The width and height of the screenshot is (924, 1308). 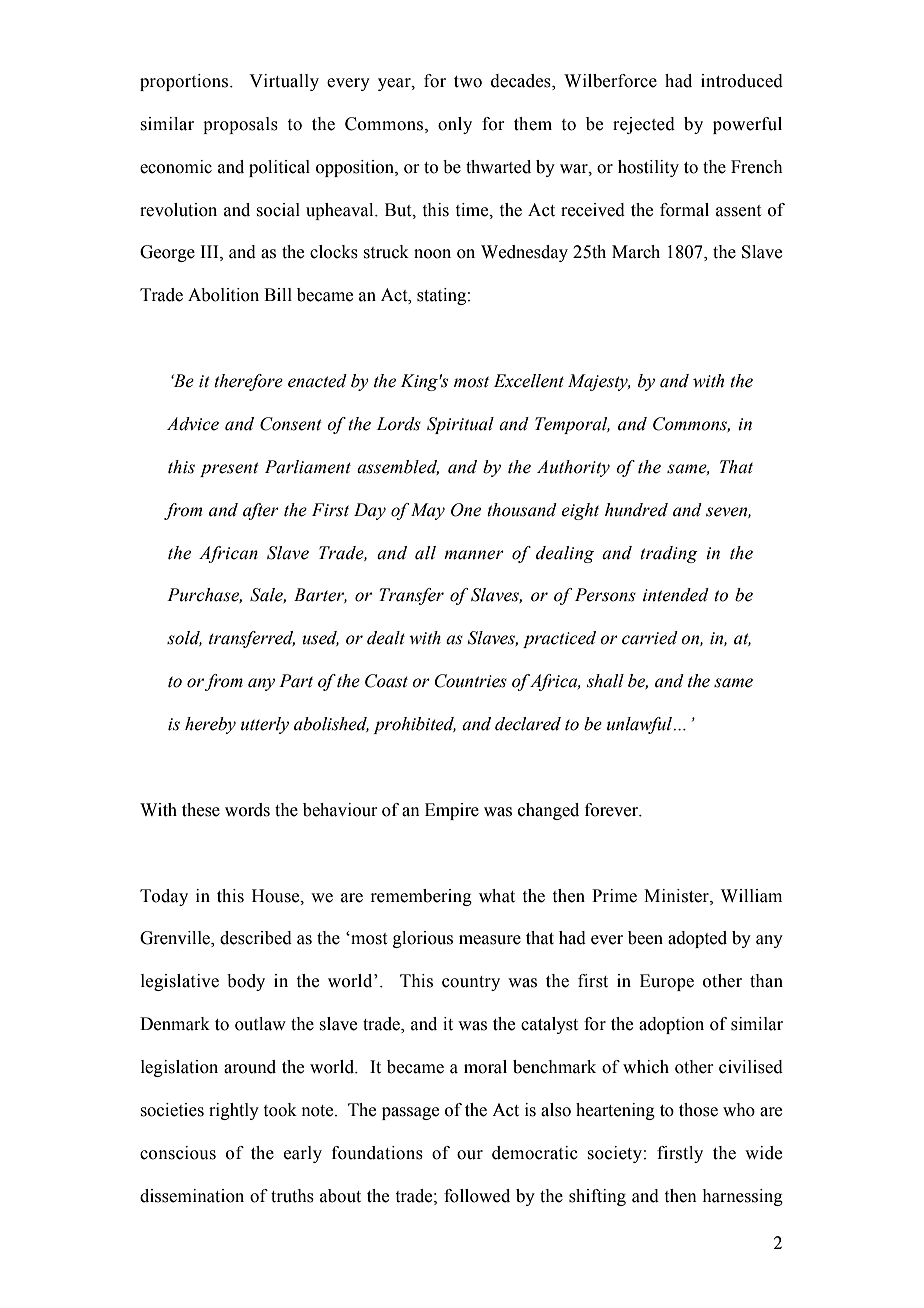 What do you see at coordinates (455, 125) in the screenshot?
I see `only` at bounding box center [455, 125].
